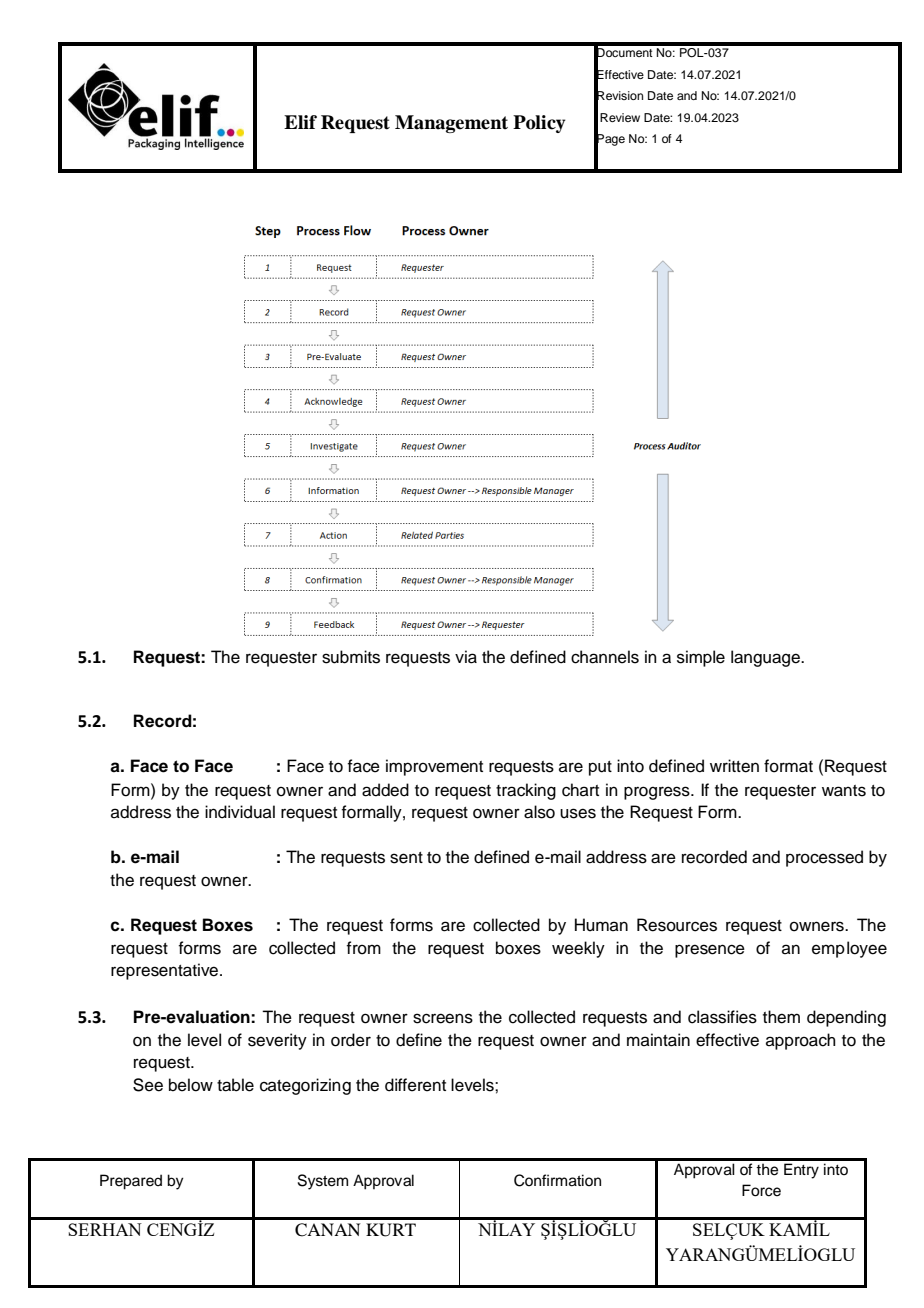 This image has width=924, height=1308. What do you see at coordinates (131, 1182) in the image?
I see `Prepared` at bounding box center [131, 1182].
